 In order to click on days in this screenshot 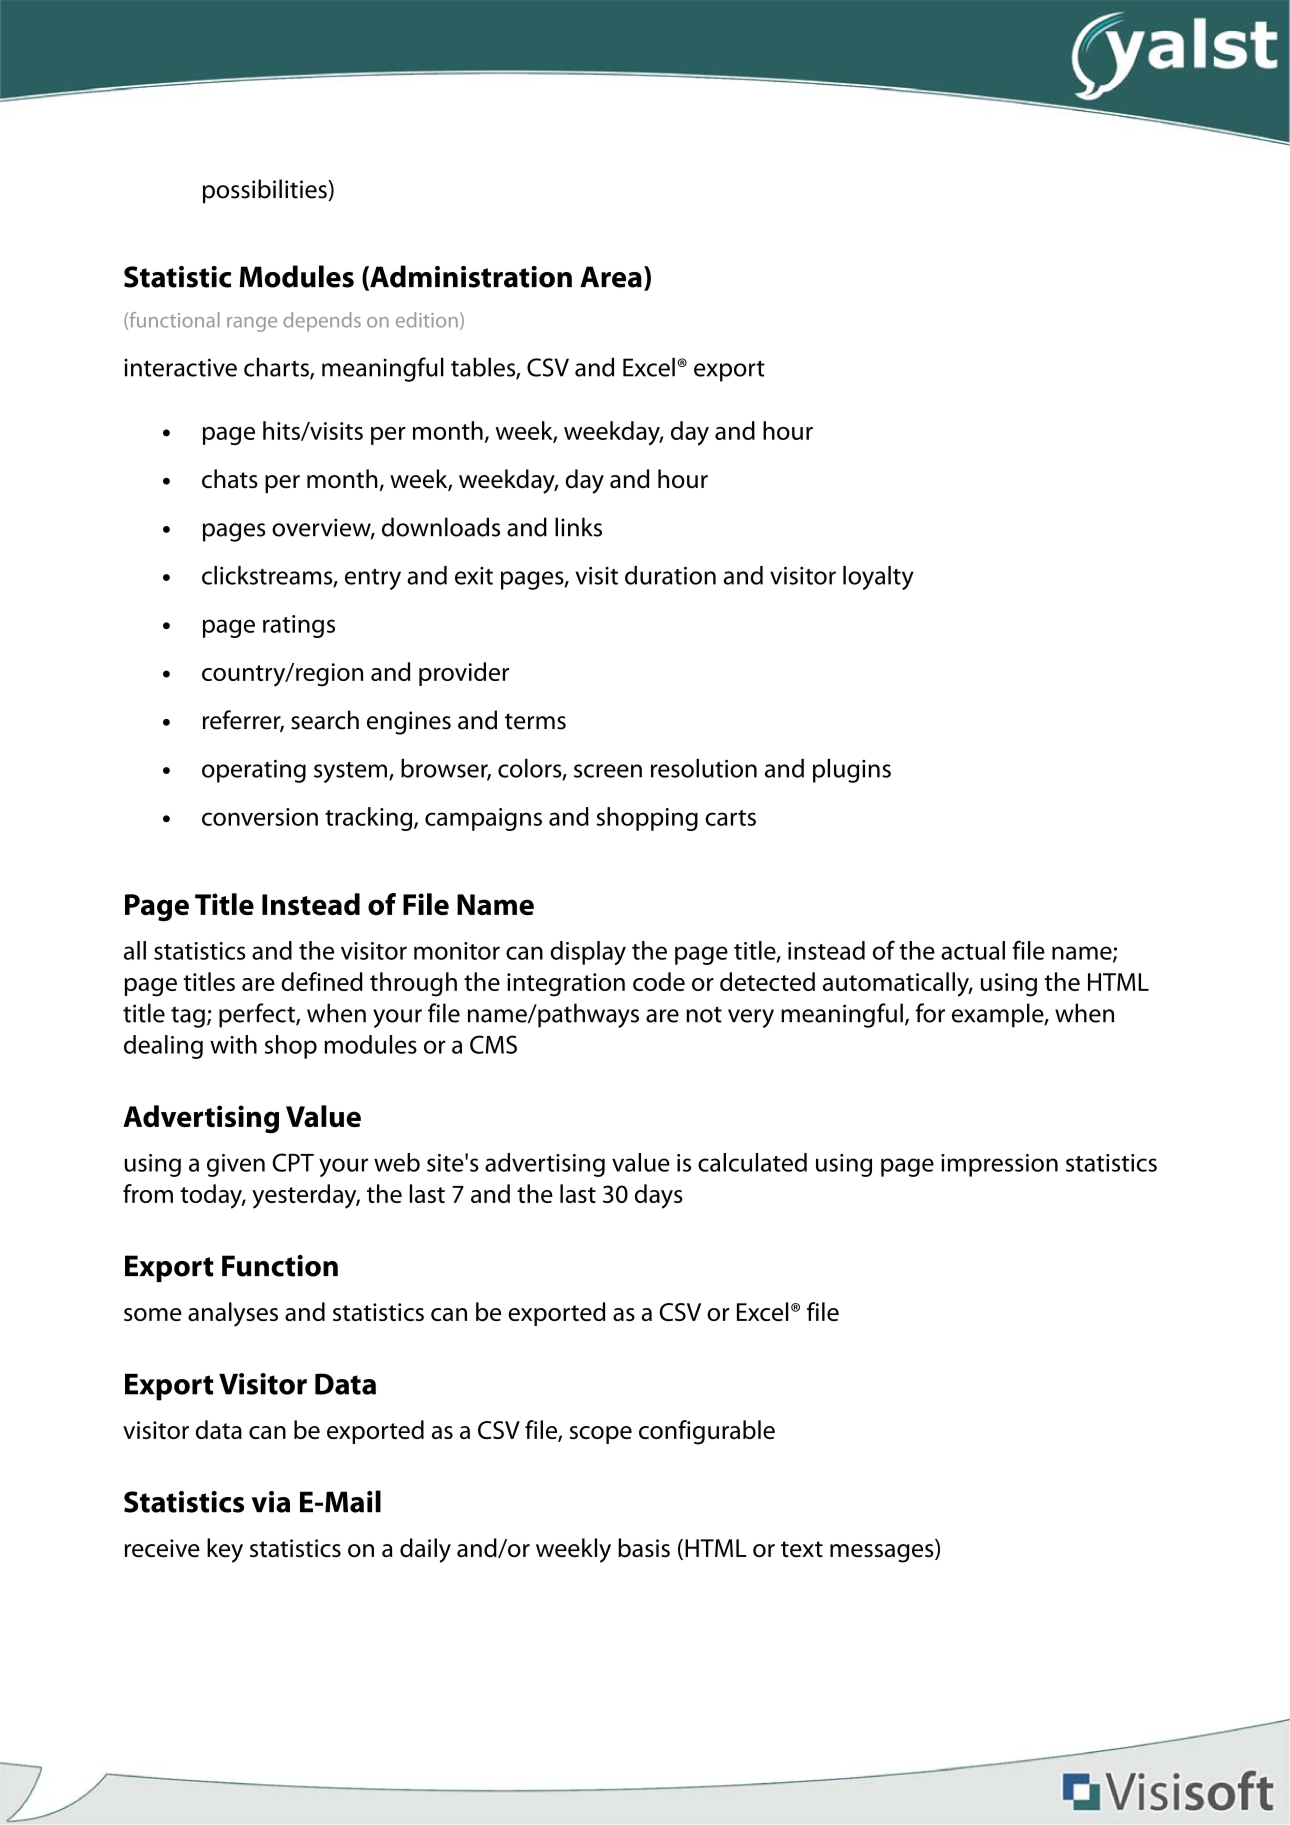, I will do `click(659, 1196)`.
